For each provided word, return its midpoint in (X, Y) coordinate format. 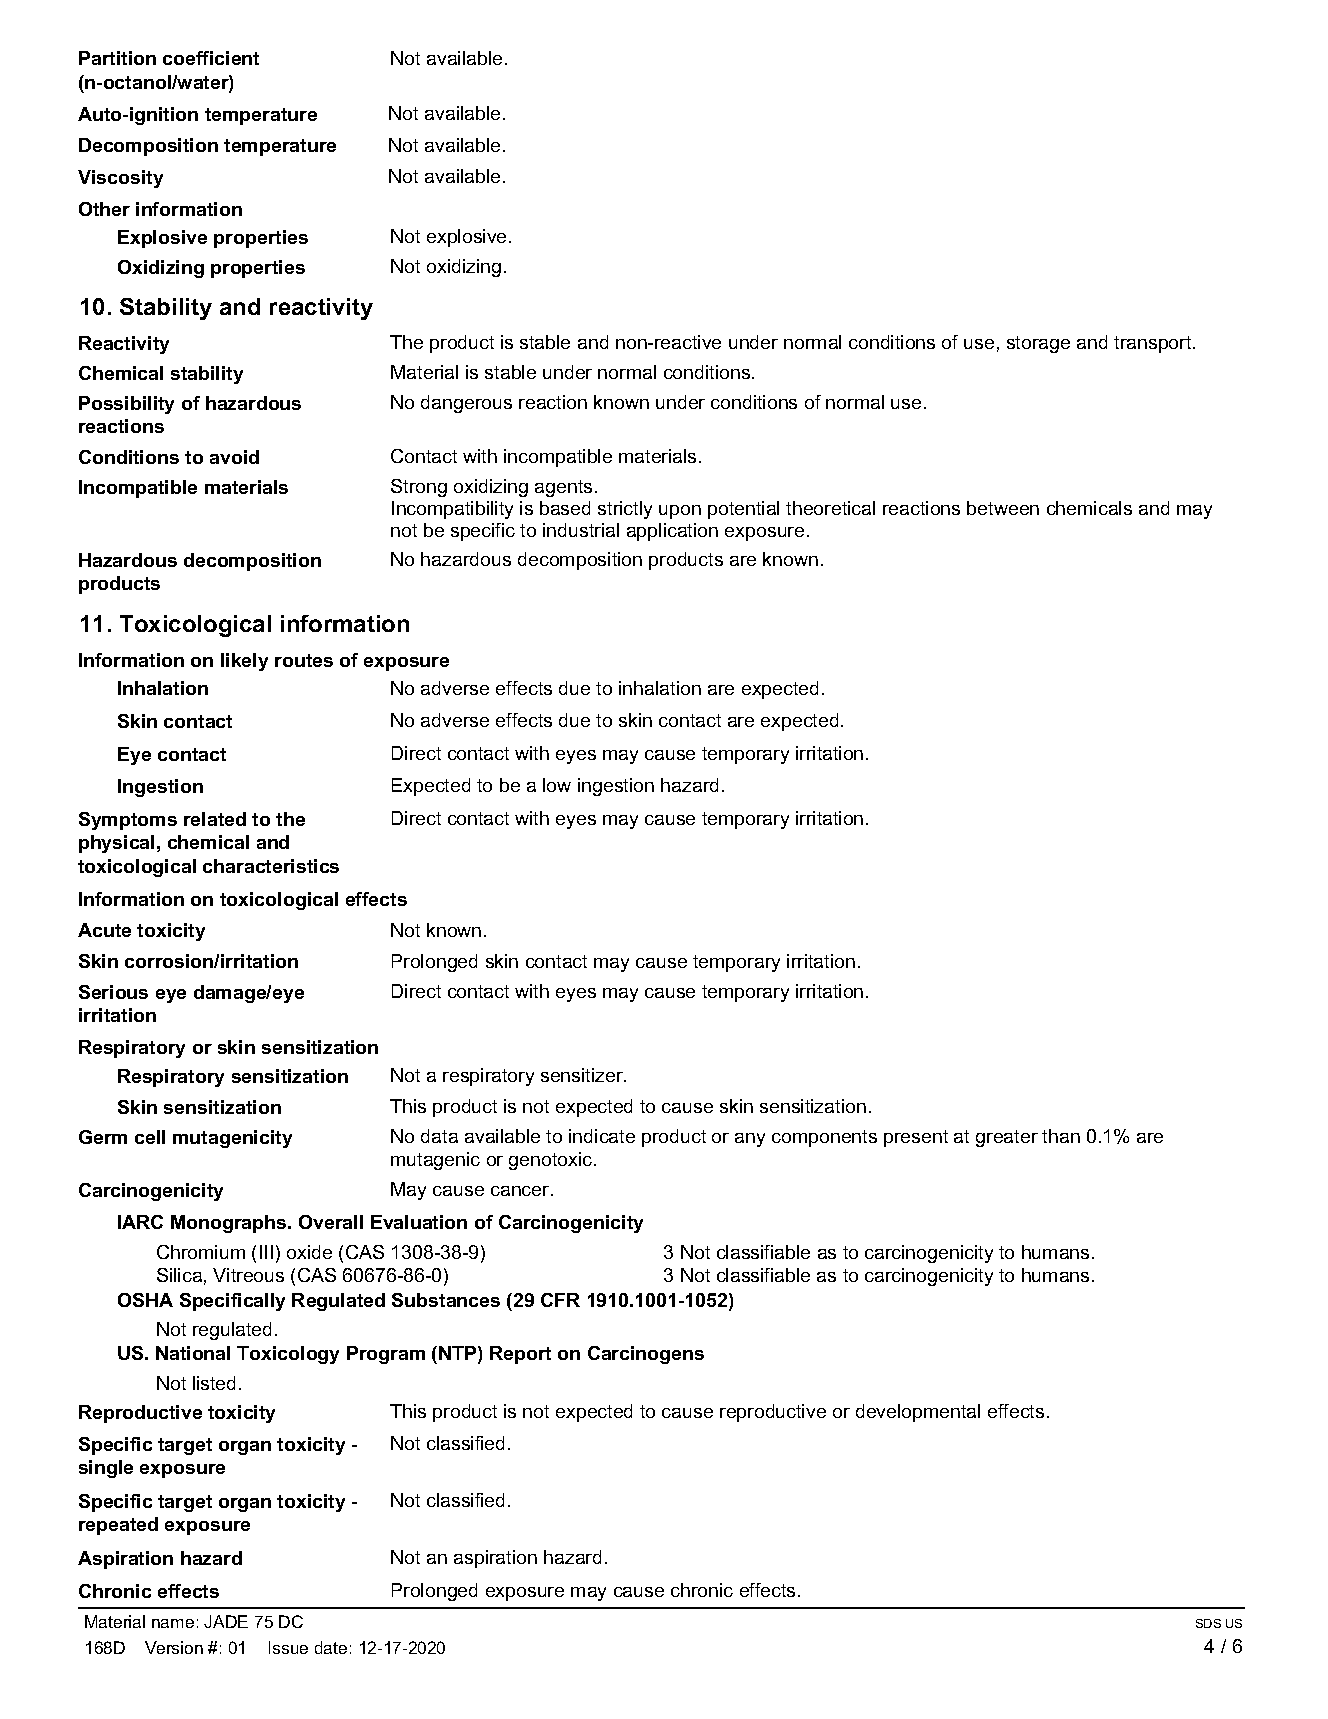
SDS (1208, 1623)
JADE (226, 1621)
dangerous (466, 404)
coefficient (211, 58)
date (331, 1647)
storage (1038, 344)
